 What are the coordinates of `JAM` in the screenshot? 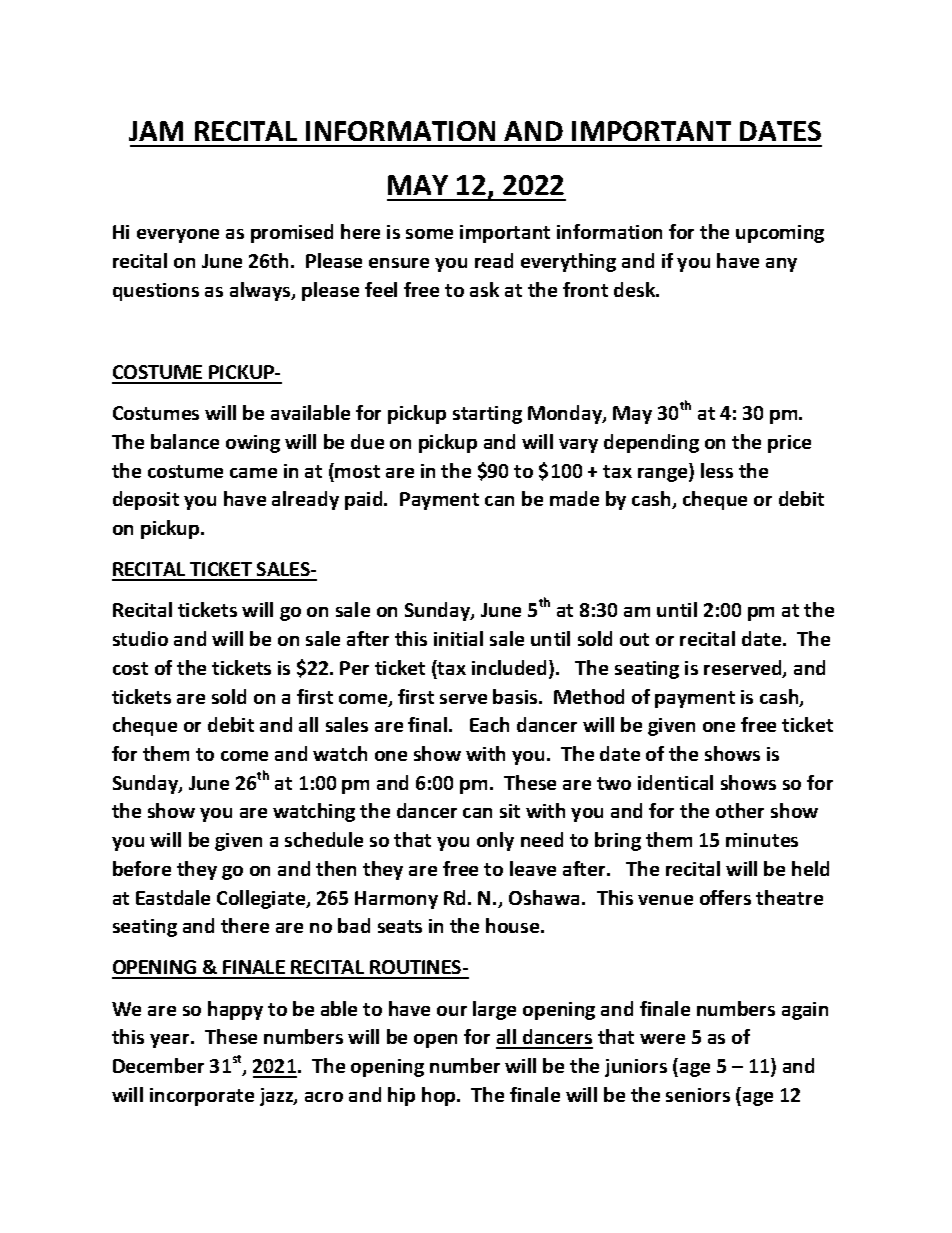 It's located at (156, 131).
